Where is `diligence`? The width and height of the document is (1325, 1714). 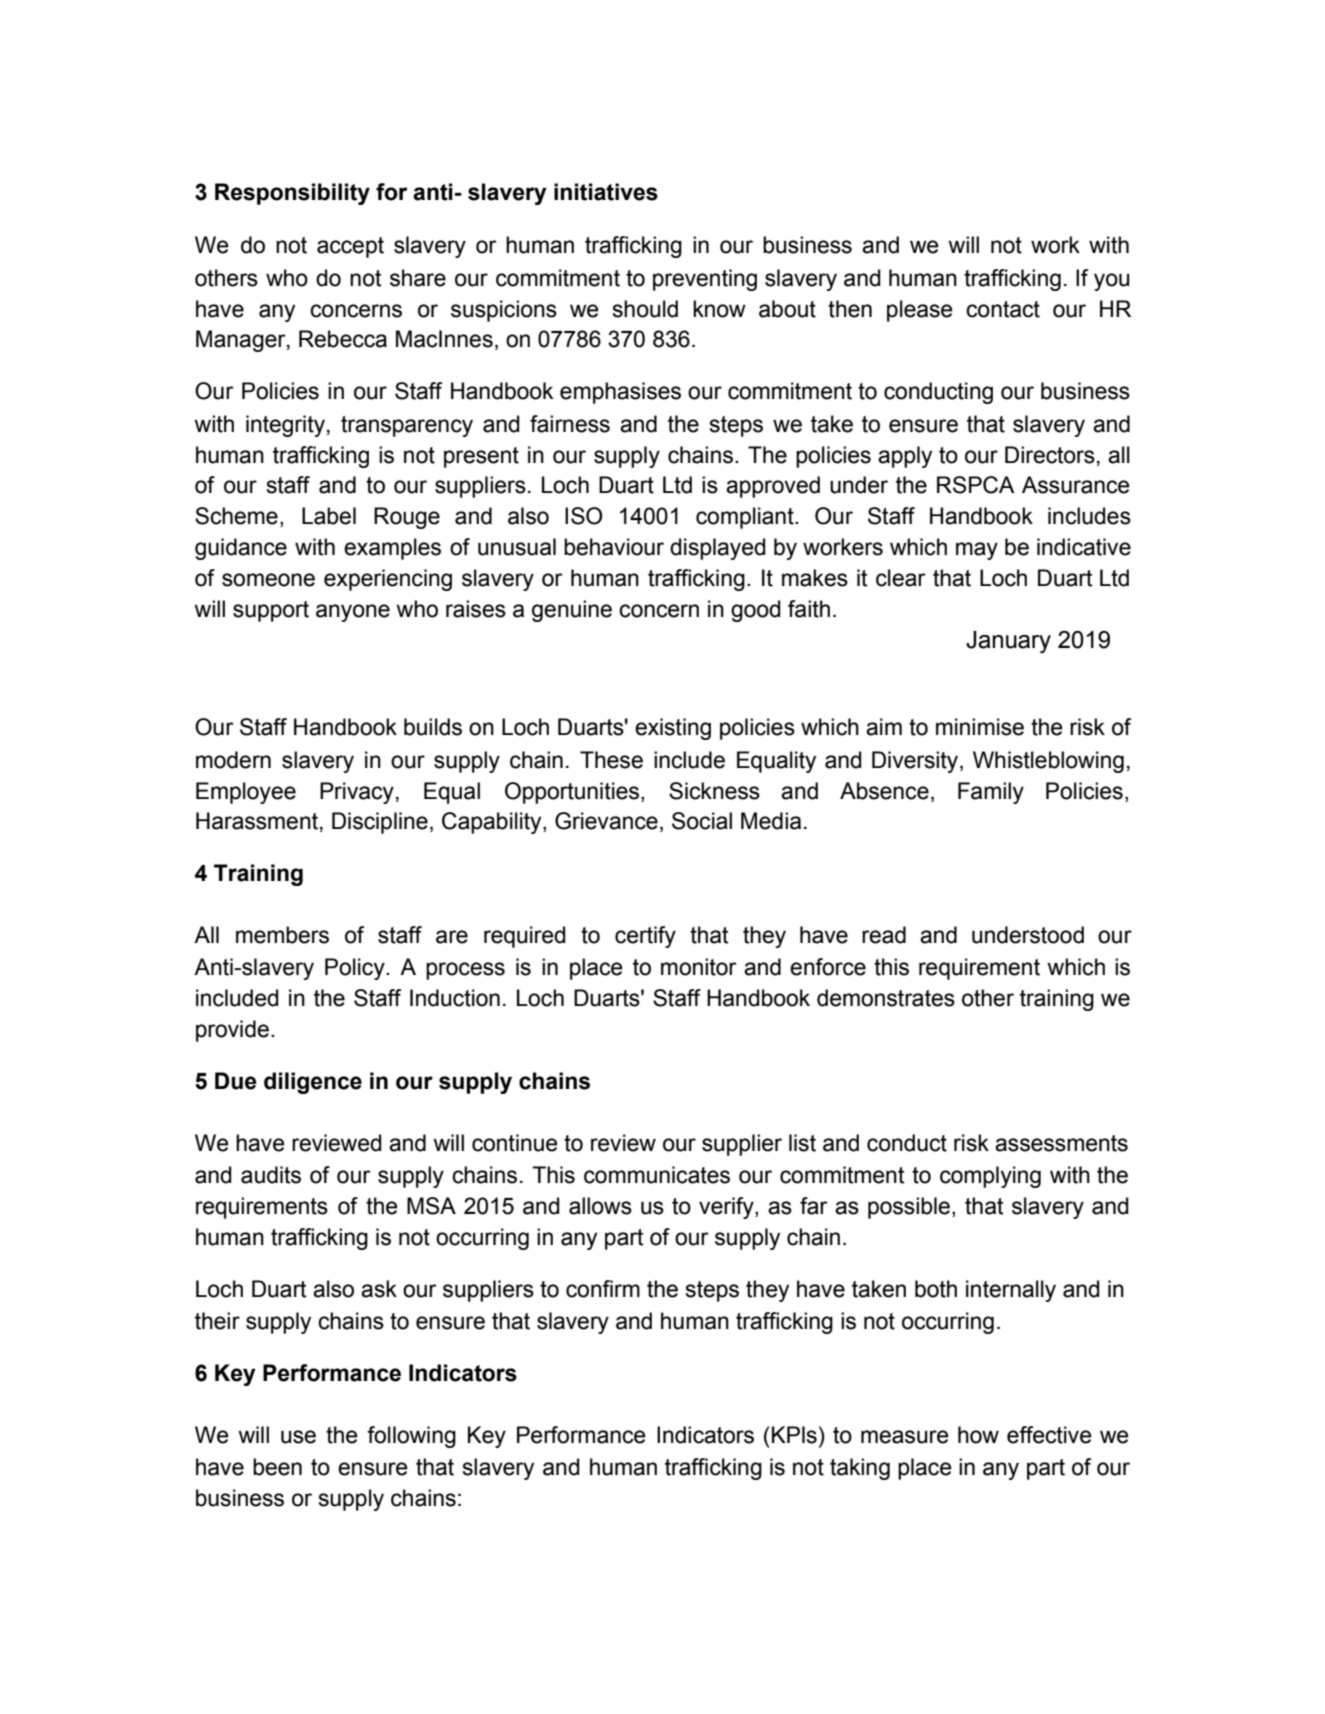
diligence is located at coordinates (313, 1083).
